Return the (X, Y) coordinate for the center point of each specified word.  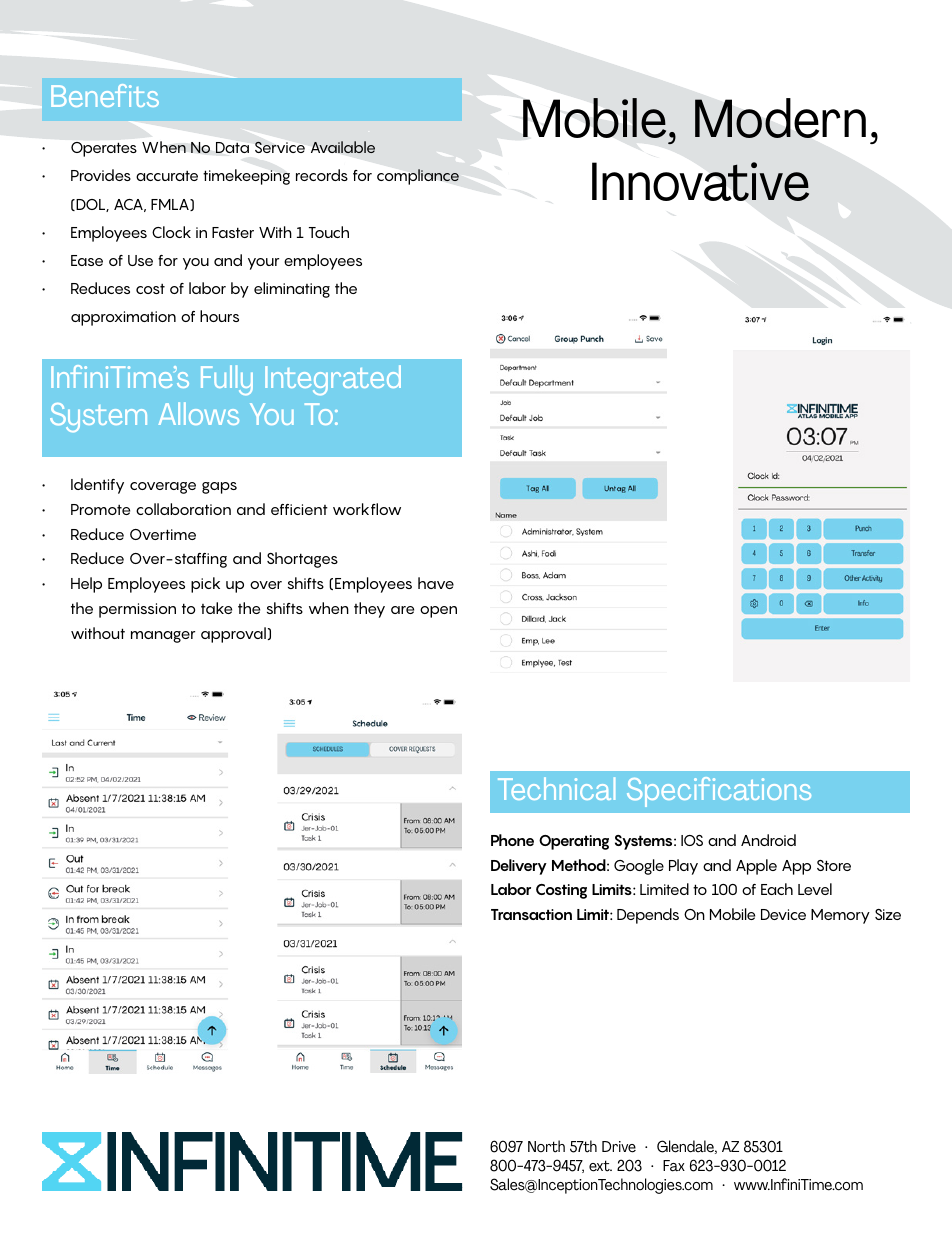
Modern (780, 118)
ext (600, 1166)
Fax (674, 1166)
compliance (418, 177)
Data (232, 147)
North (546, 1146)
